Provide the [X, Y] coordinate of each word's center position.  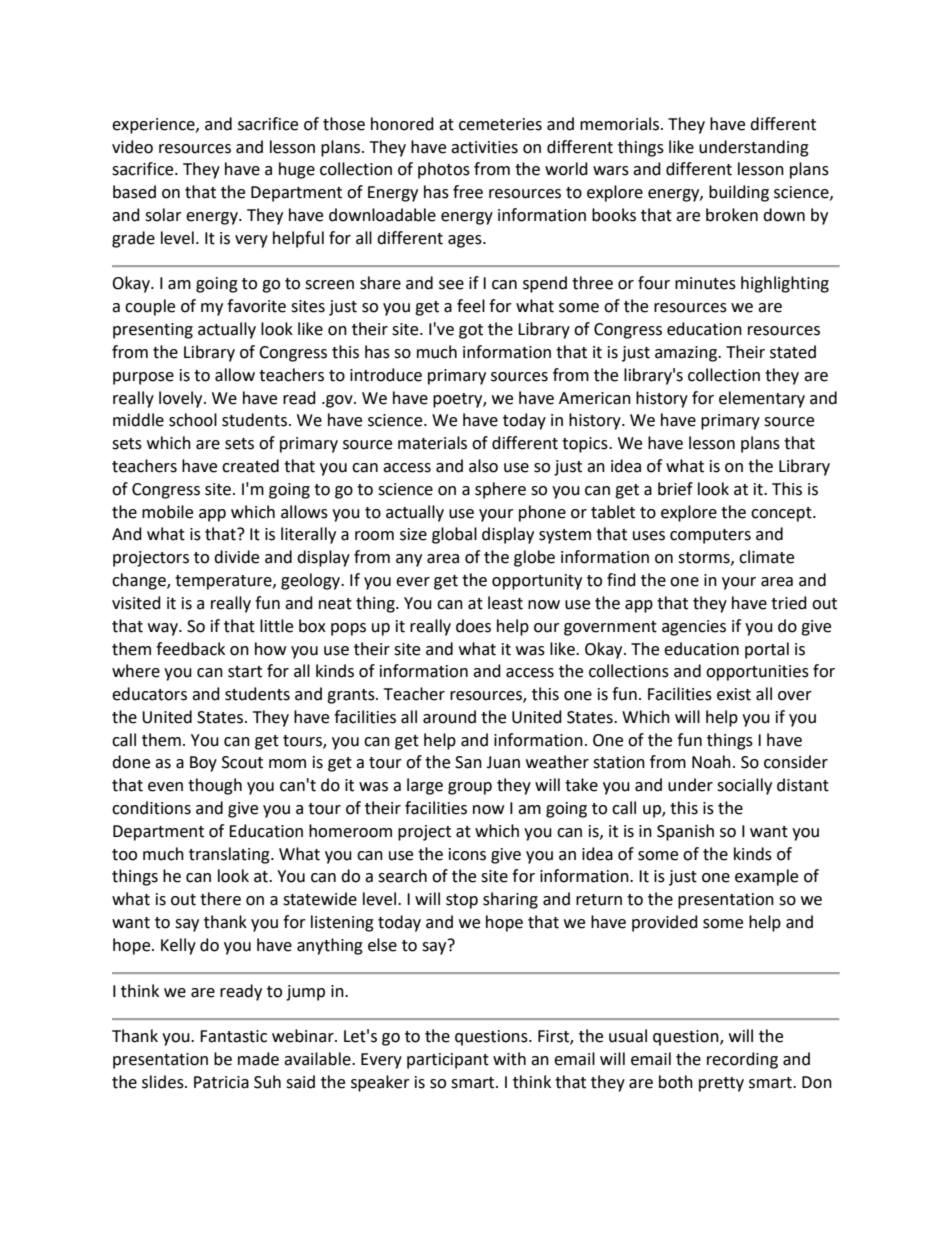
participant [448, 1061]
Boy [203, 764]
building [739, 193]
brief [675, 489]
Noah [711, 762]
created [250, 466]
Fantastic [233, 1036]
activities [484, 147]
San [468, 762]
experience [154, 126]
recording [742, 1060]
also [483, 466]
